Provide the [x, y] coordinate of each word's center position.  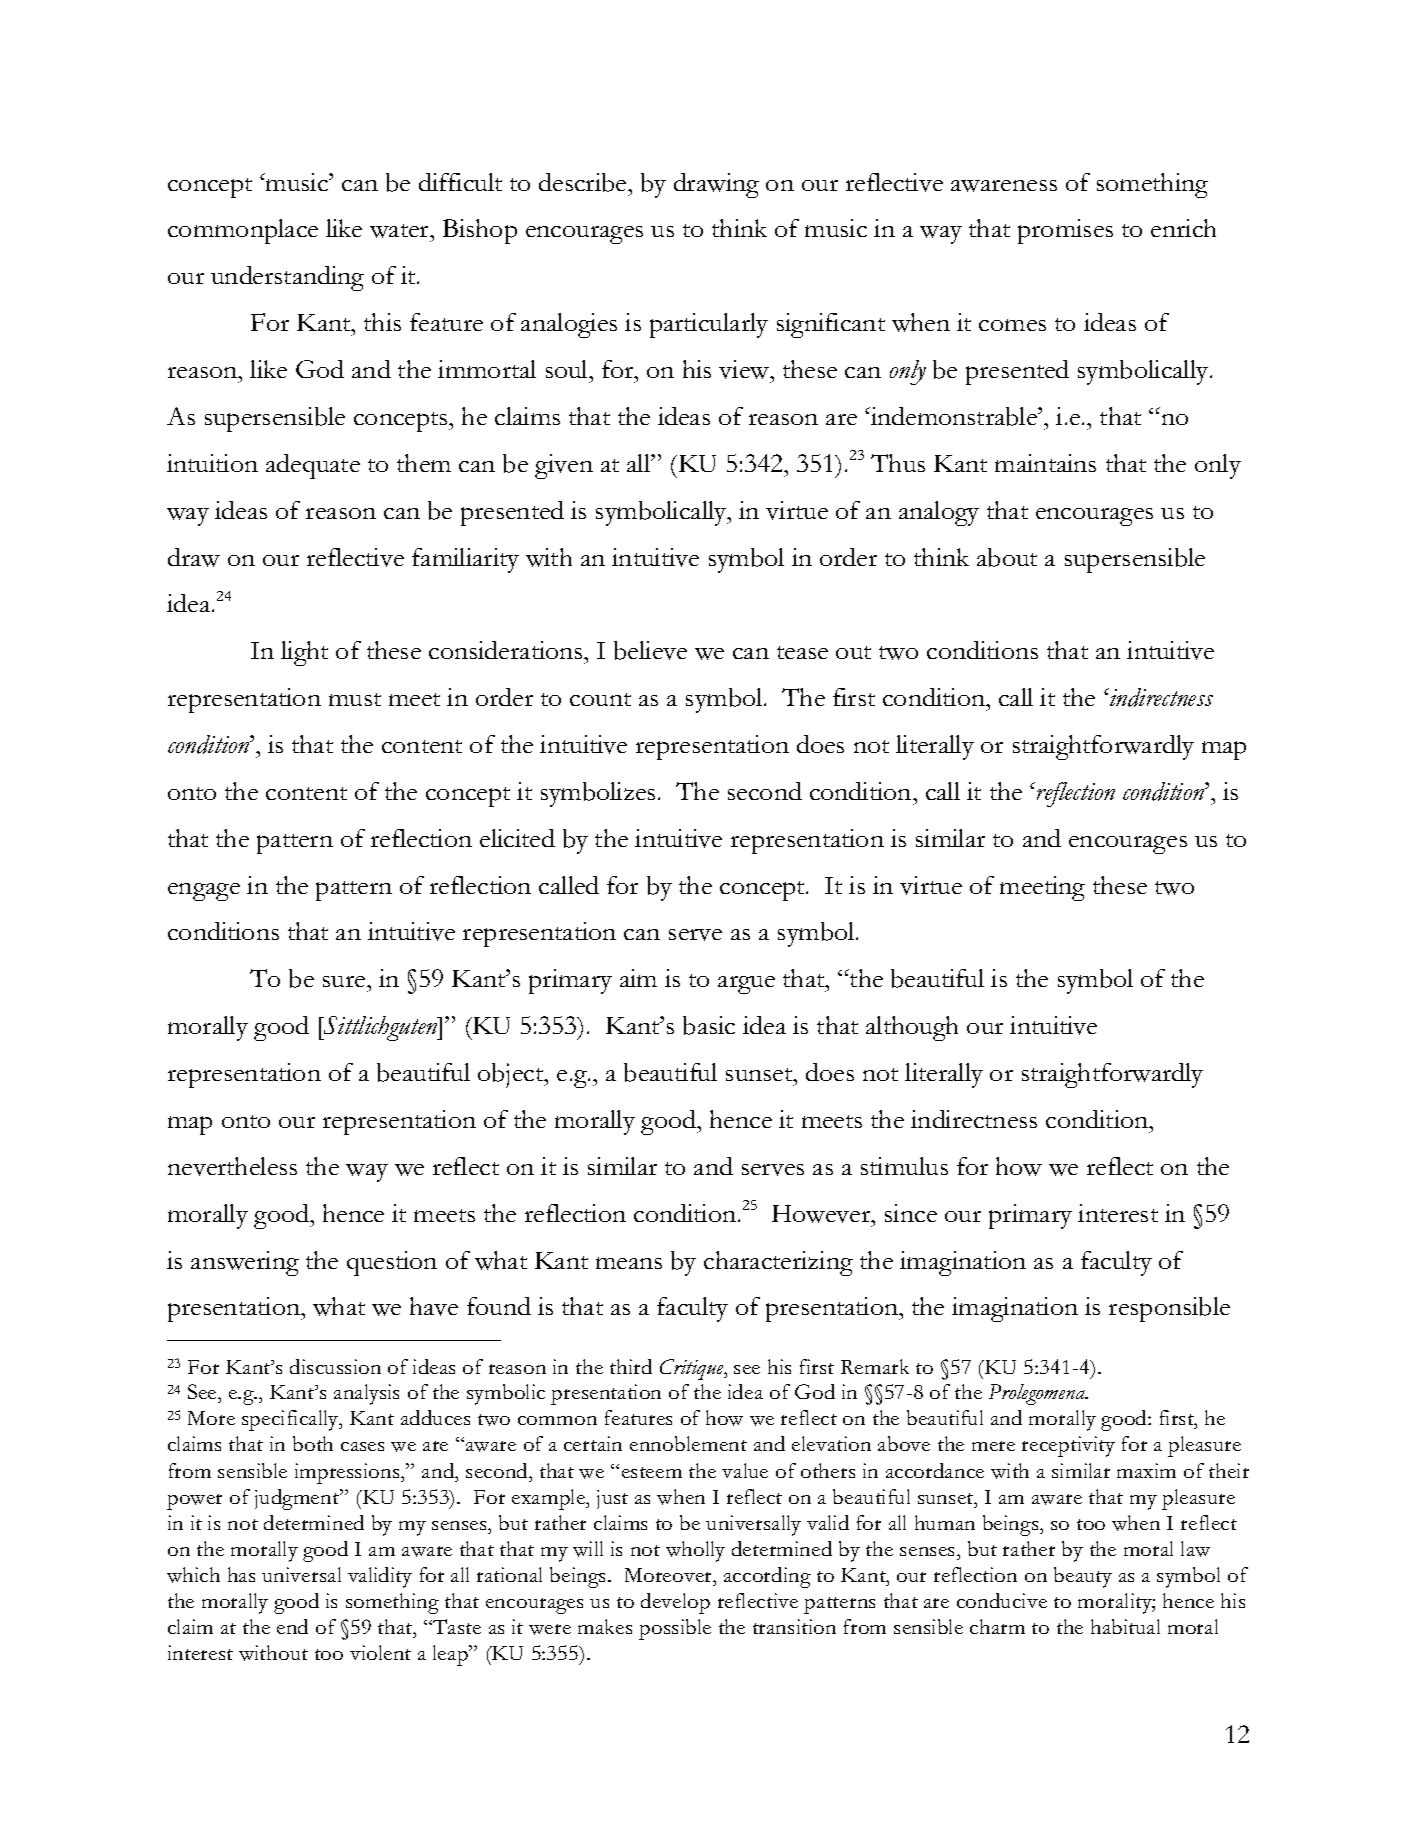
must [355, 699]
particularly [709, 325]
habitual [1125, 1626]
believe [650, 650]
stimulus [904, 1166]
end [292, 1626]
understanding [287, 278]
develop [675, 1603]
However [822, 1214]
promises [1065, 231]
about [1007, 557]
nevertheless [232, 1166]
